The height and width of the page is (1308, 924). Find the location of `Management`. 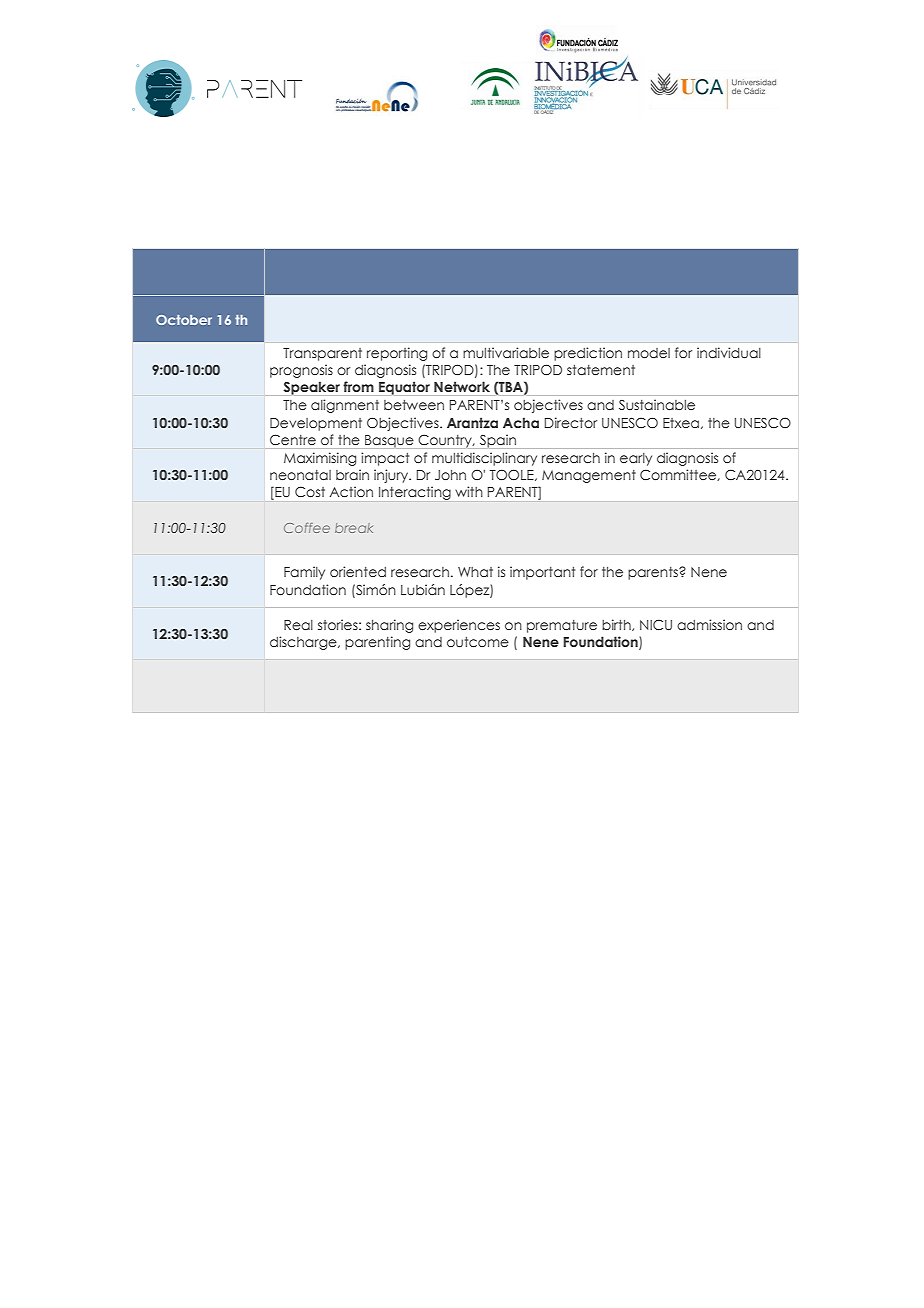

Management is located at coordinates (589, 476).
